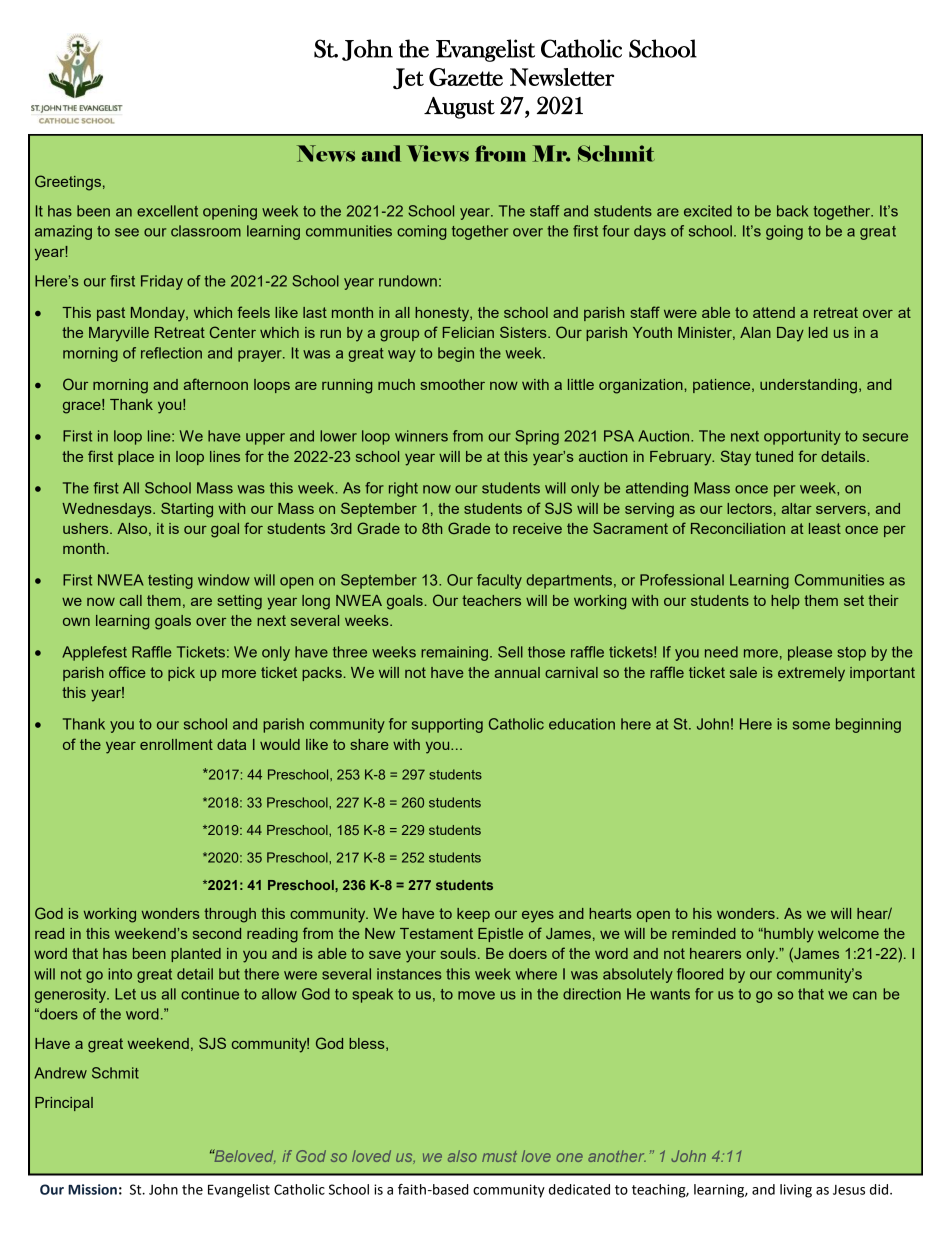 Image resolution: width=952 pixels, height=1233 pixels. Describe the element at coordinates (774, 456) in the screenshot. I see `tuned` at that location.
